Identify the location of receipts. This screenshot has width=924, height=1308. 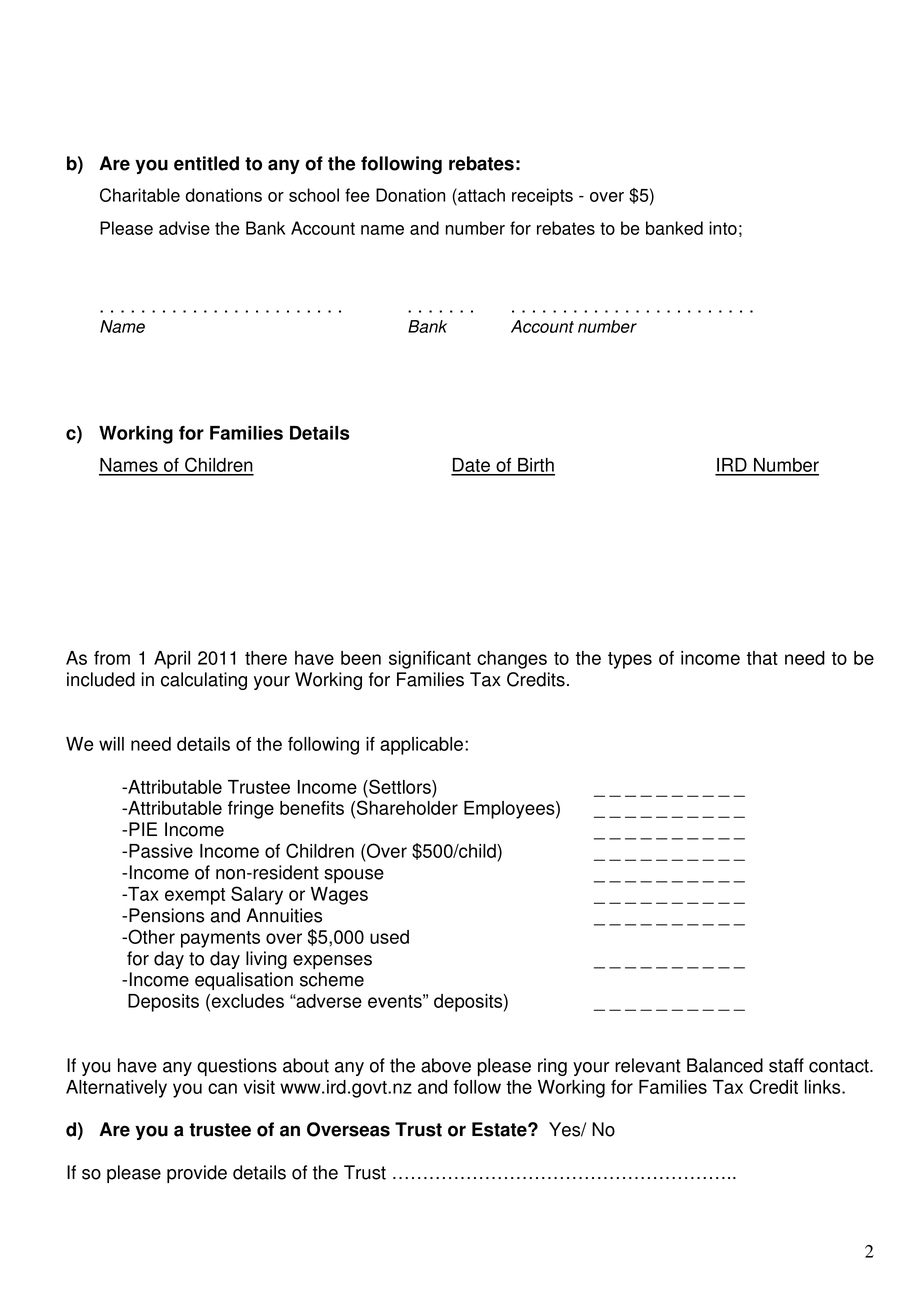
(542, 197).
